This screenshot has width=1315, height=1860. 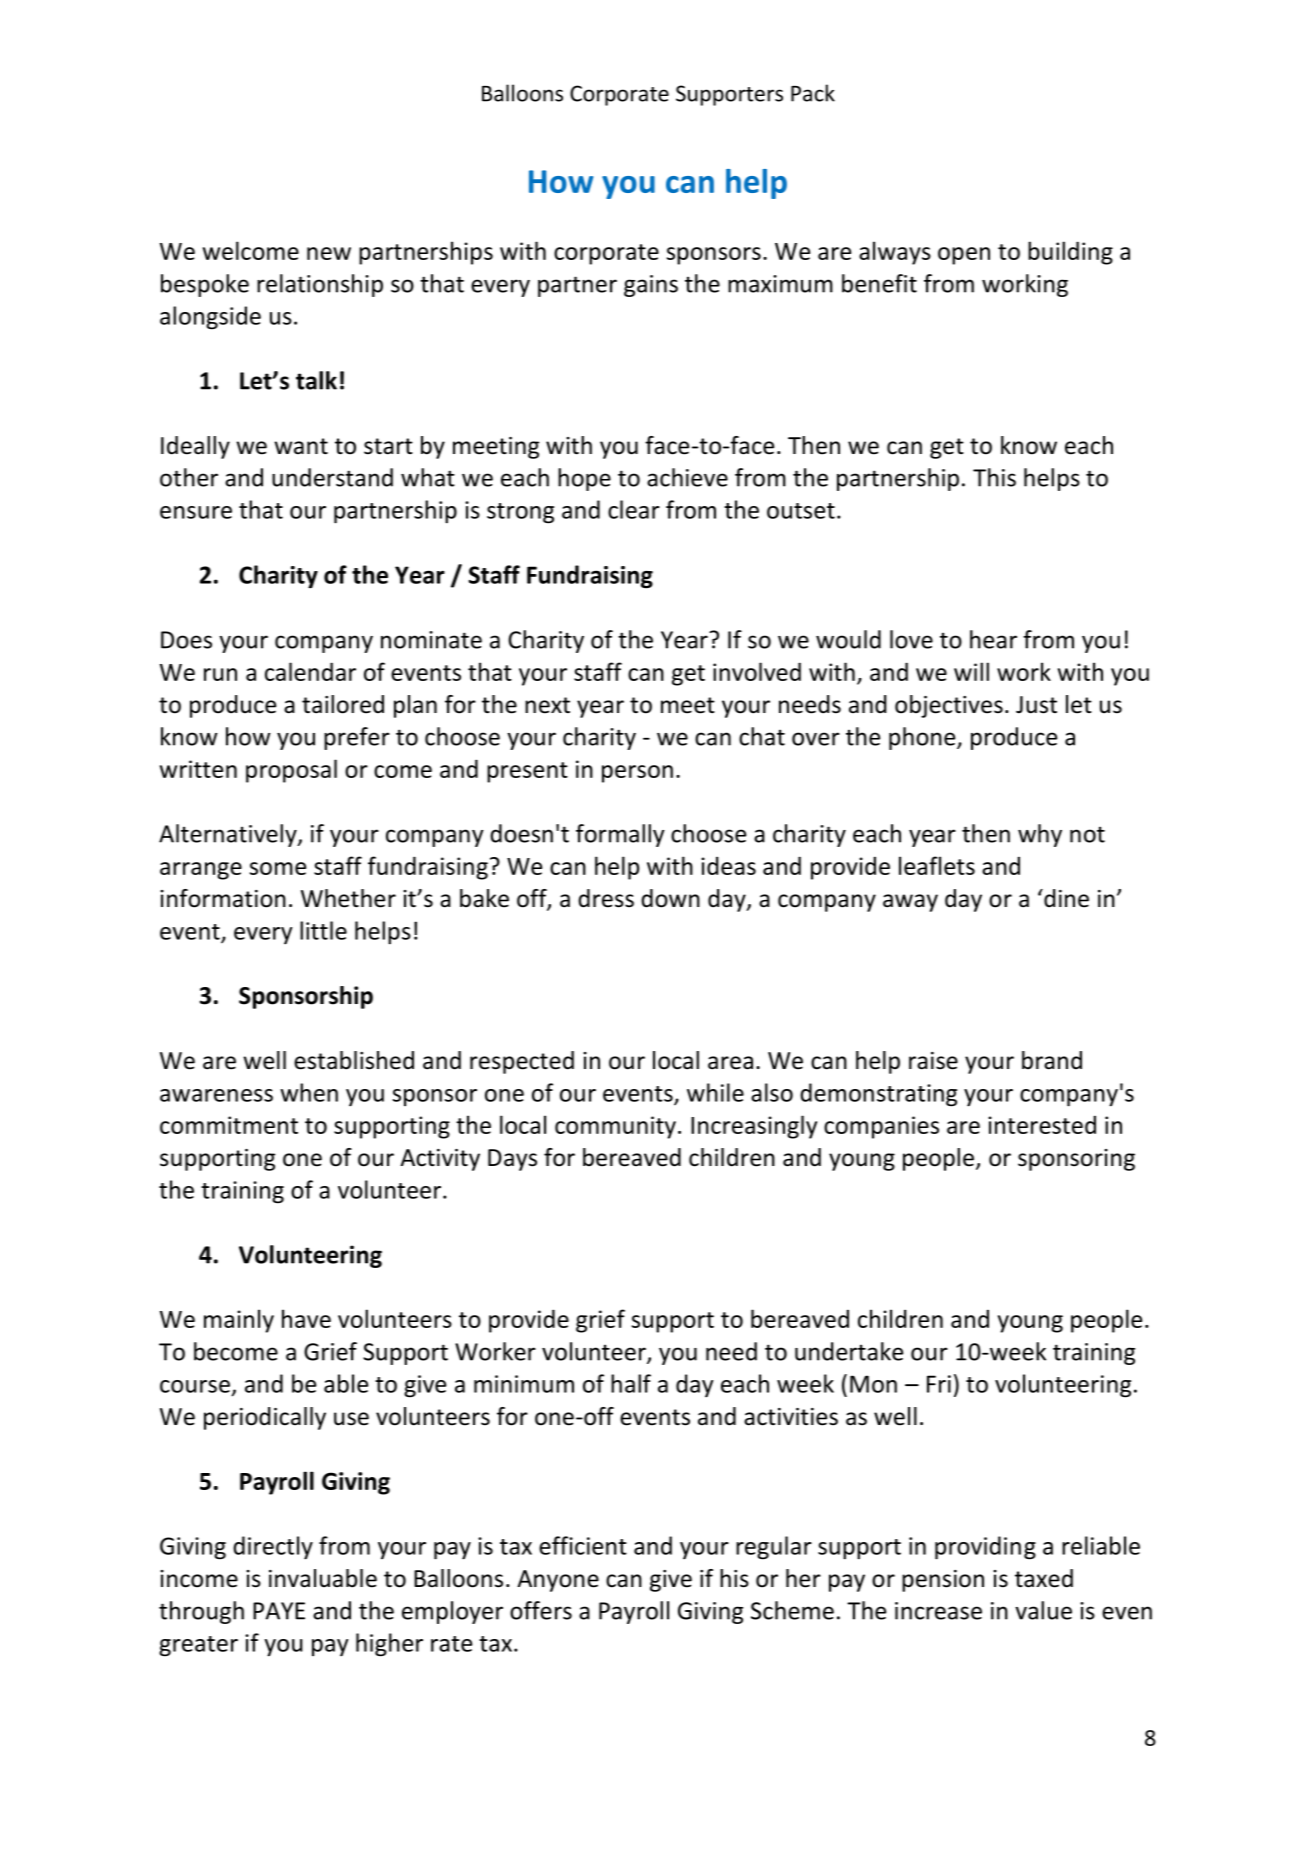 I want to click on open, so click(x=964, y=256).
